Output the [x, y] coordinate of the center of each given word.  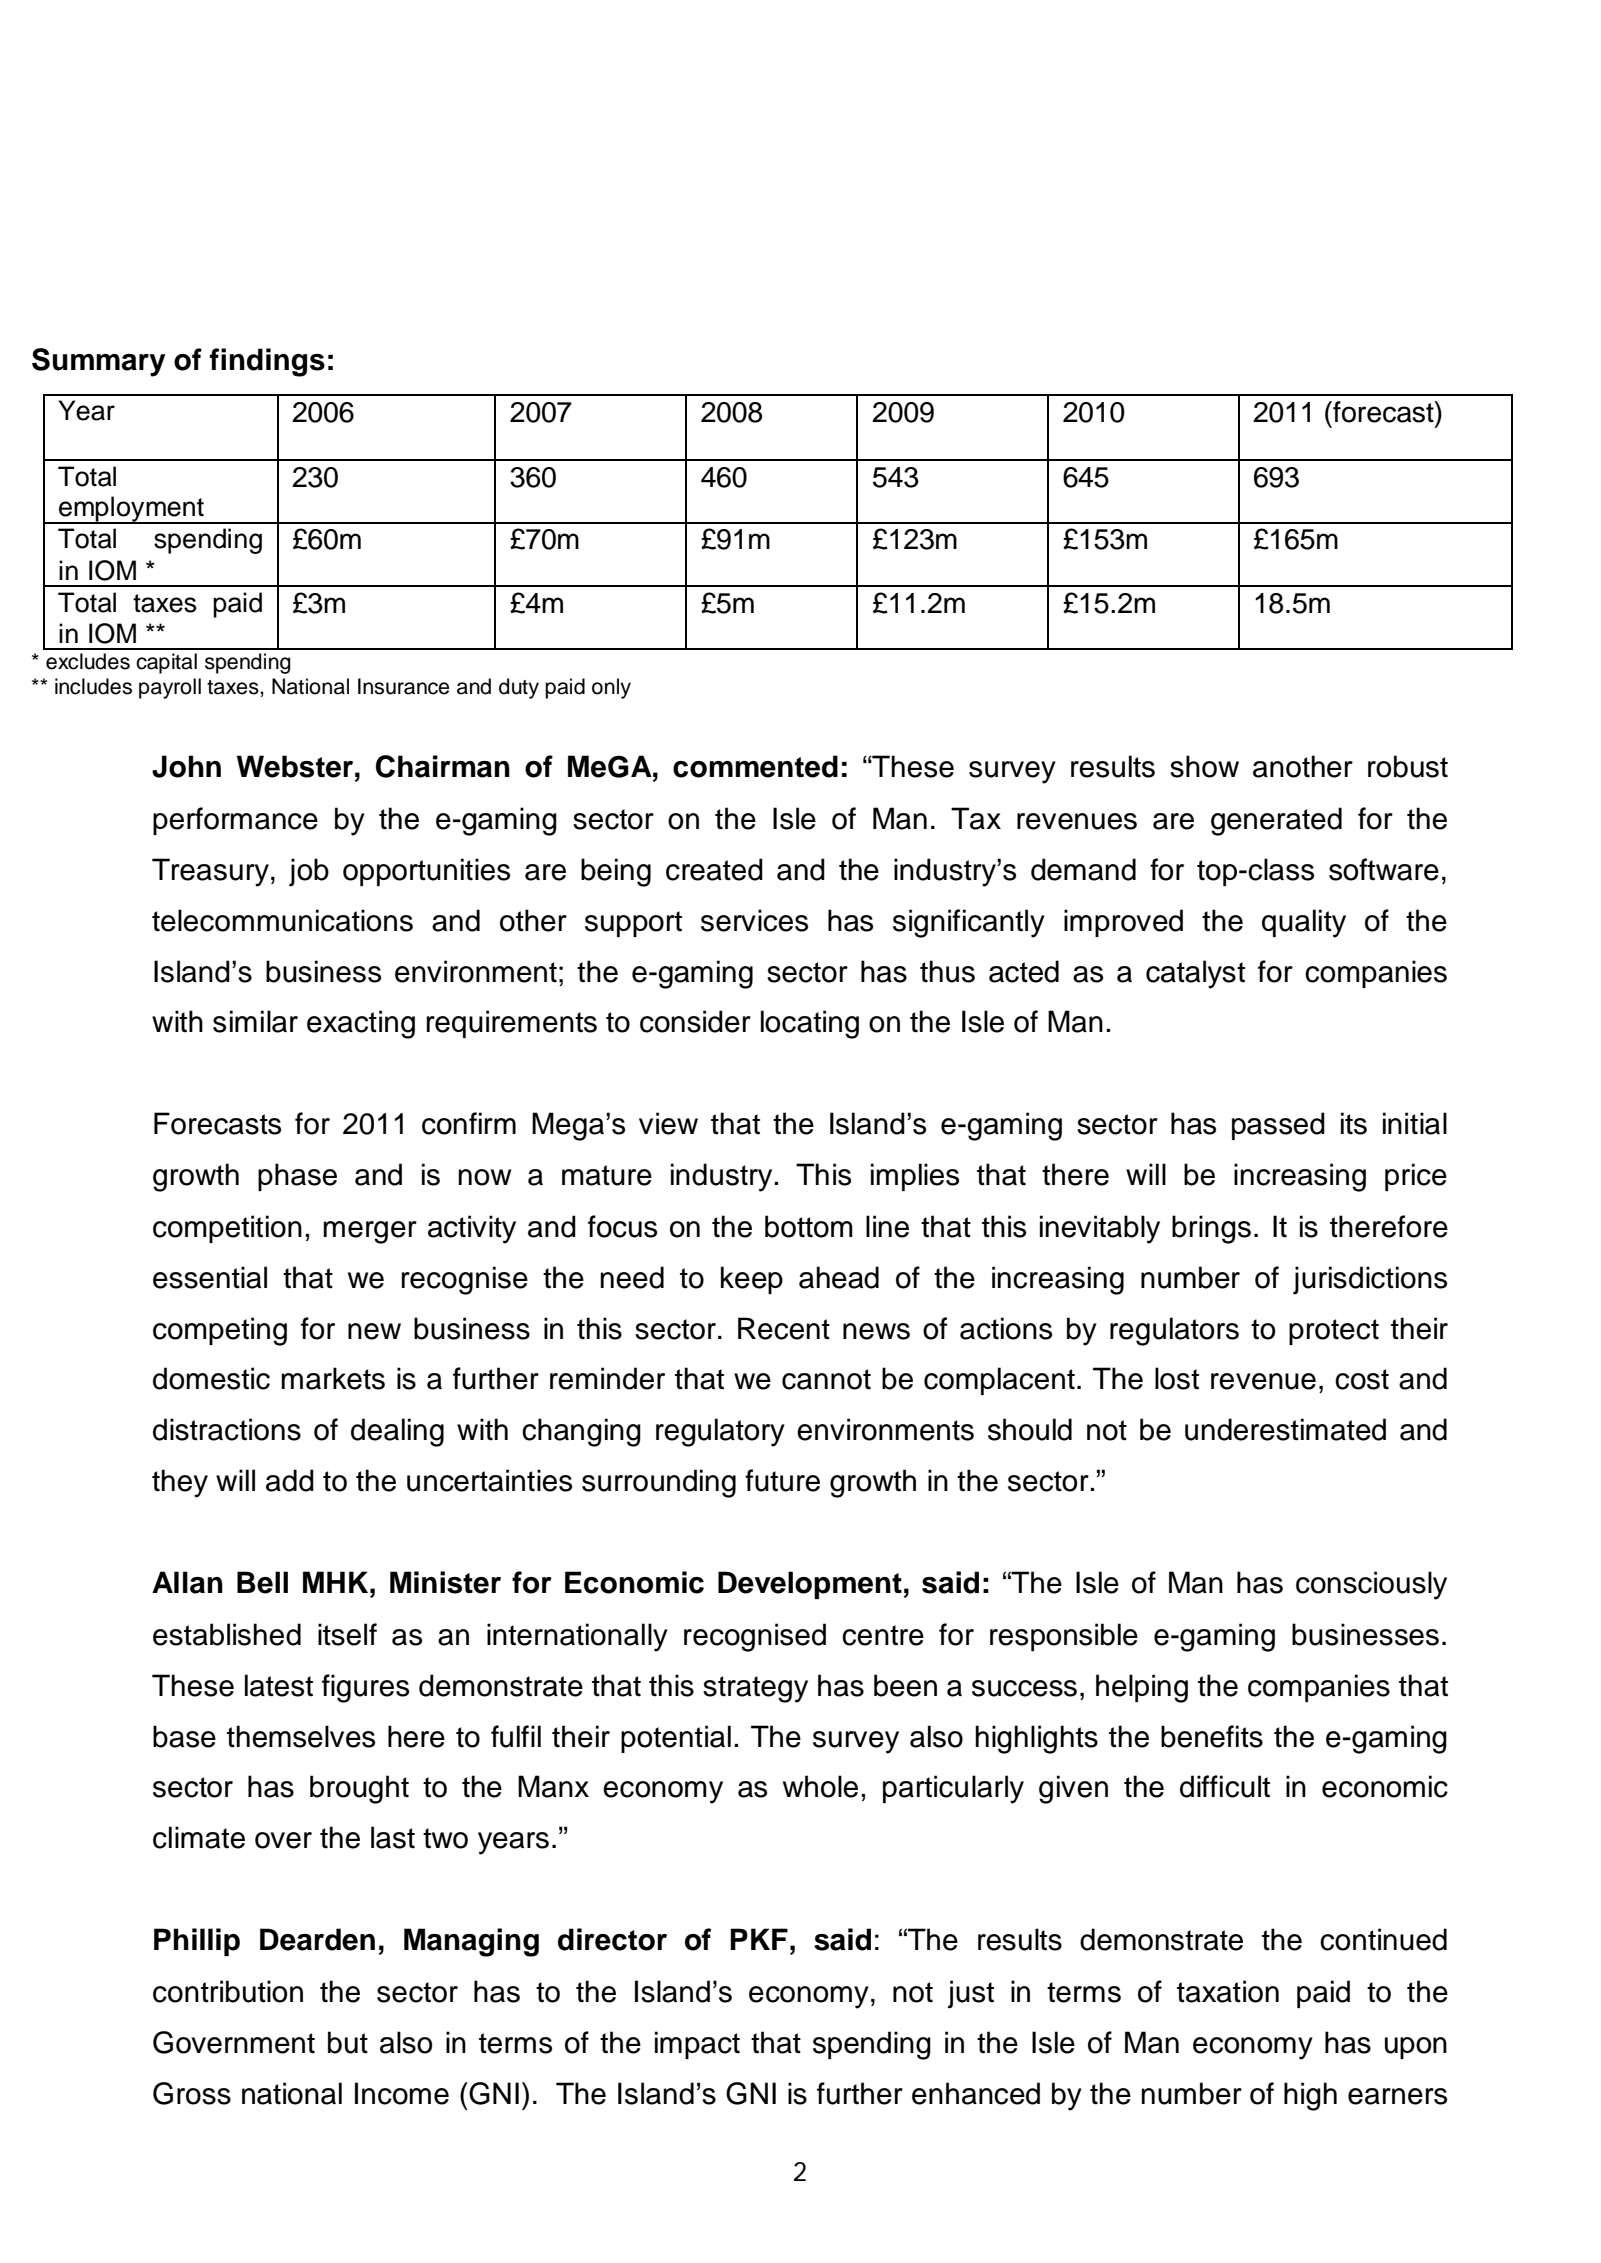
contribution [228, 1991]
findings [267, 362]
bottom [809, 1226]
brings [1211, 1229]
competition [227, 1229]
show [1204, 766]
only [611, 688]
